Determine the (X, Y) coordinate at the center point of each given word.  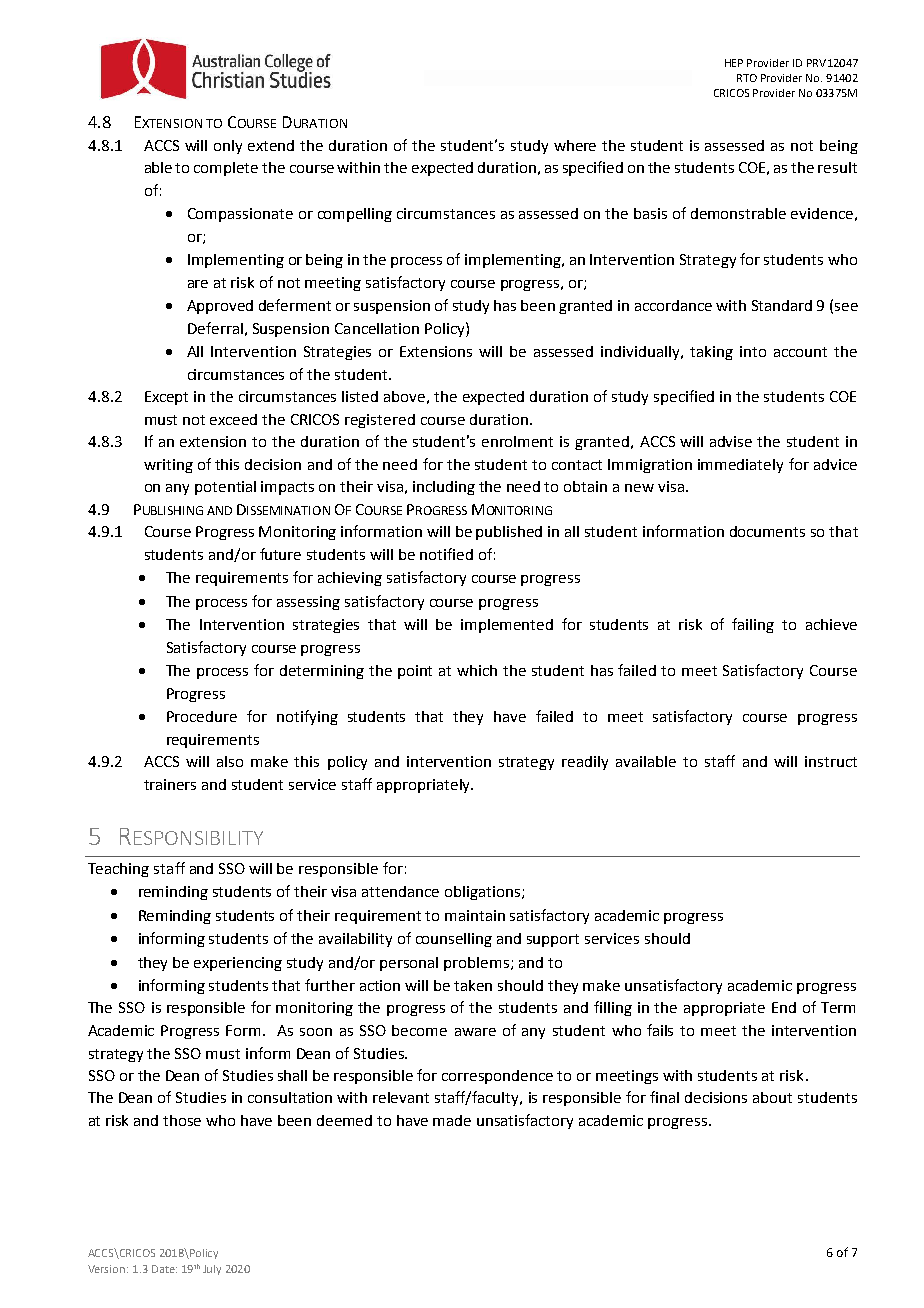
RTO (747, 78)
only (228, 147)
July (212, 1270)
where (575, 145)
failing (753, 625)
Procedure (202, 716)
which (477, 670)
